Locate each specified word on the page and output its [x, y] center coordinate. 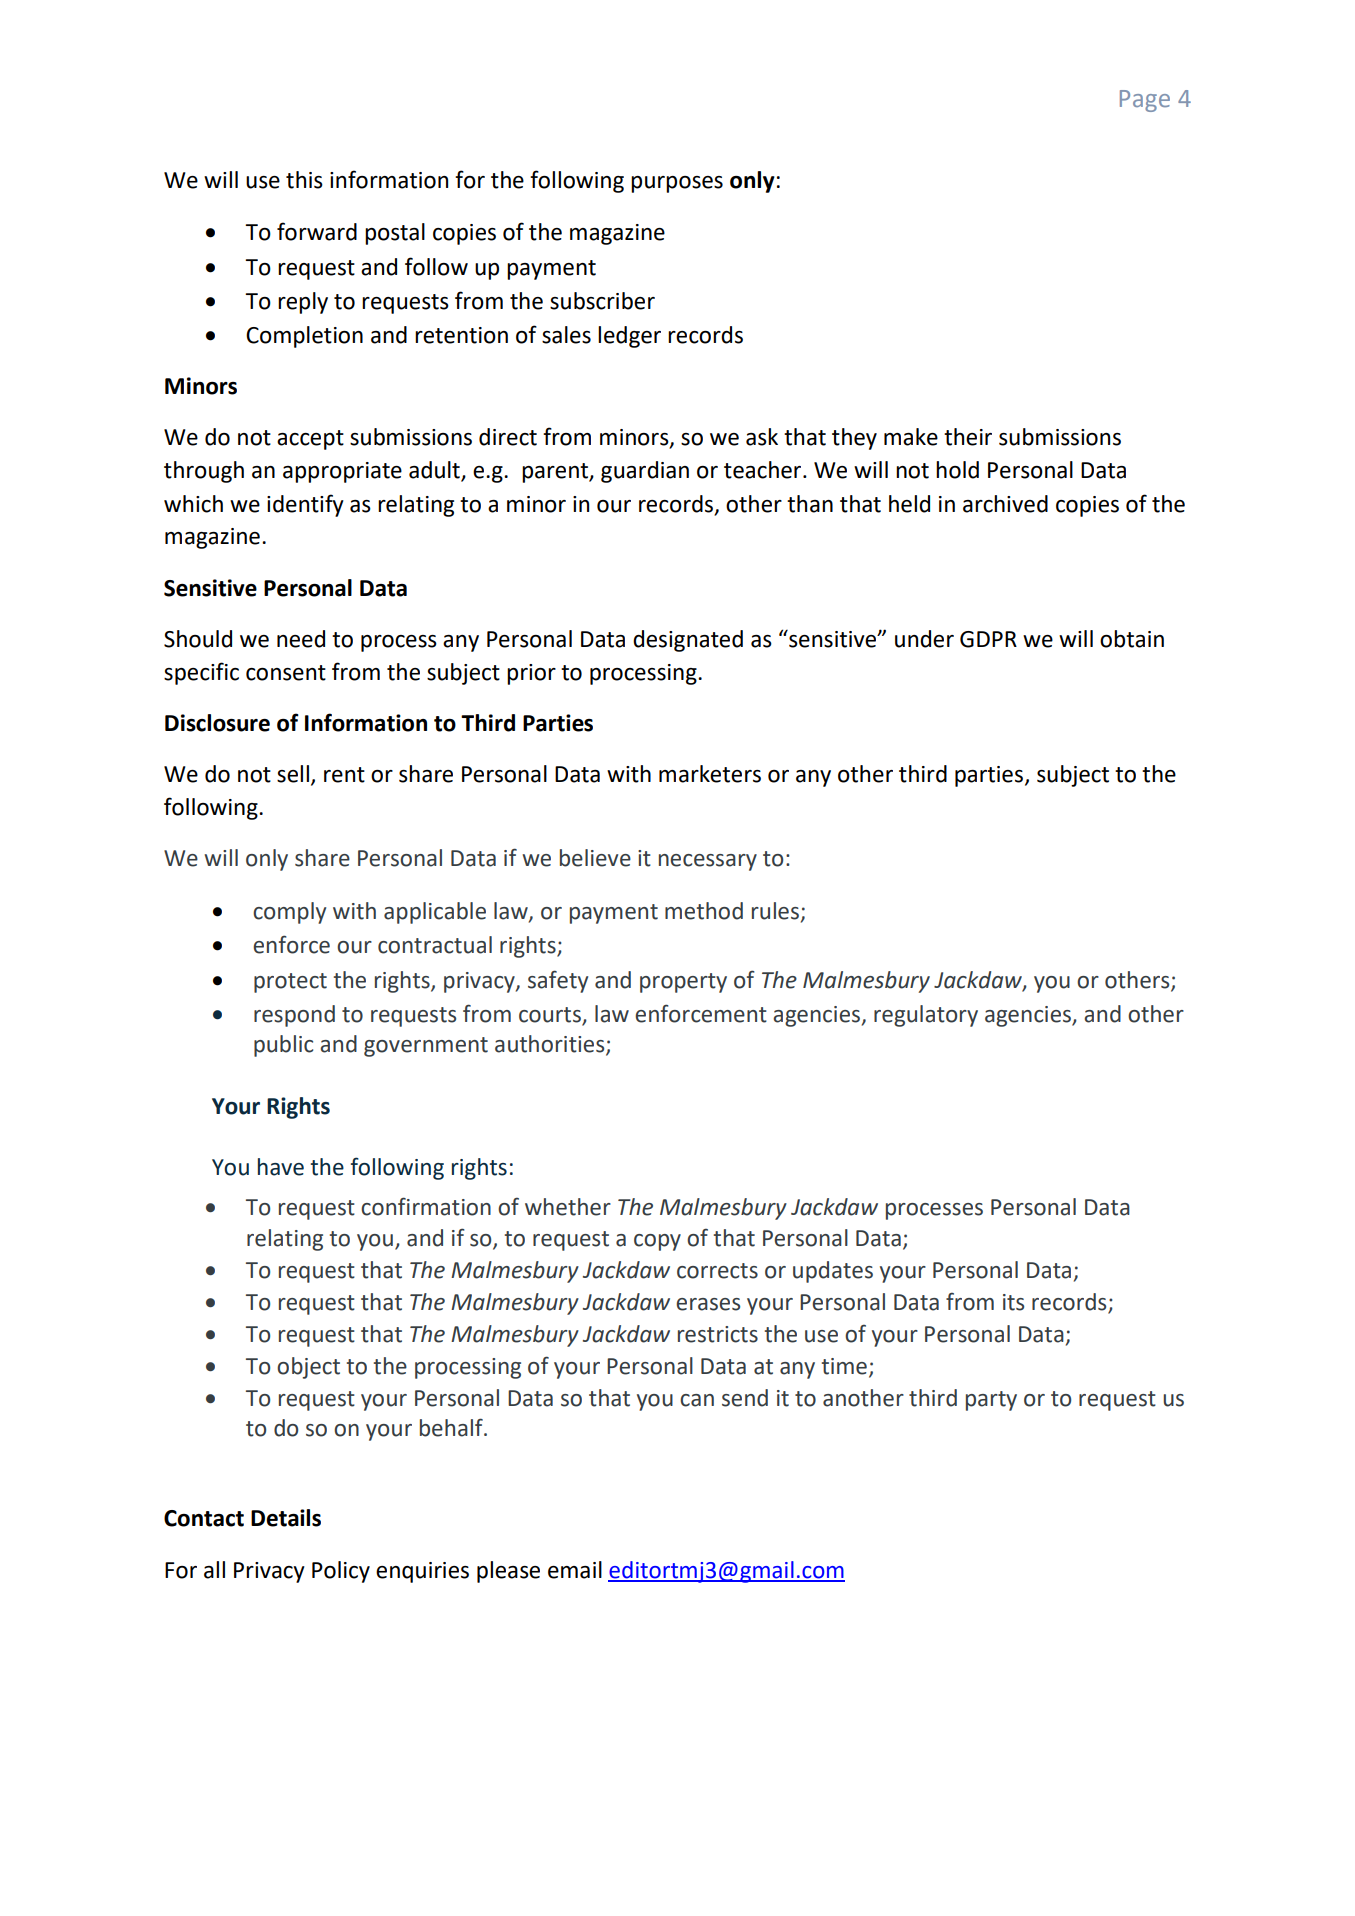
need [301, 639]
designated [688, 641]
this [304, 180]
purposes [677, 184]
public [283, 1046]
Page [1145, 101]
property [683, 983]
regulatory [926, 1016]
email [575, 1570]
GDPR [988, 639]
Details [286, 1518]
